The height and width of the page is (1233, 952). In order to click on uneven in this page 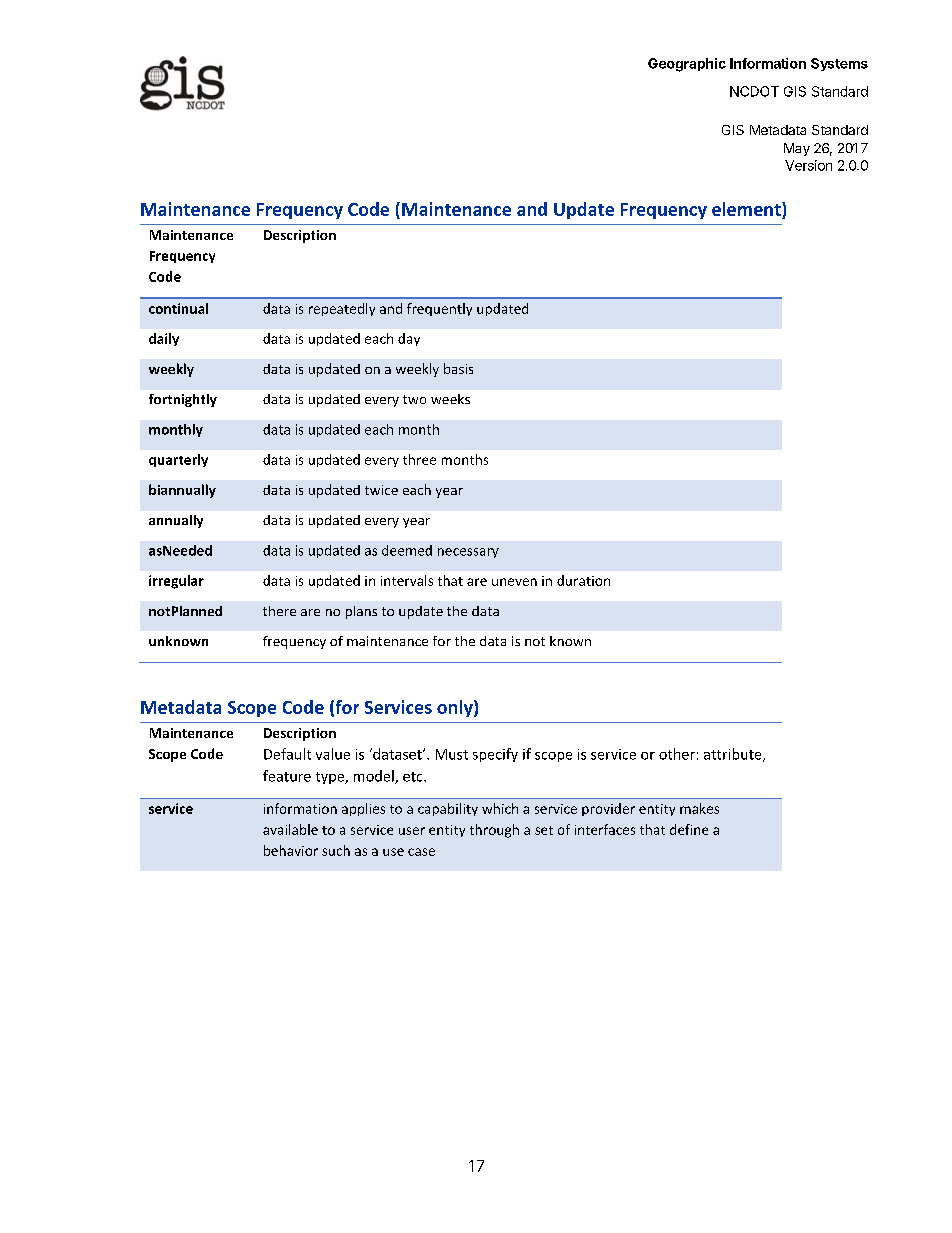, I will do `click(514, 582)`.
